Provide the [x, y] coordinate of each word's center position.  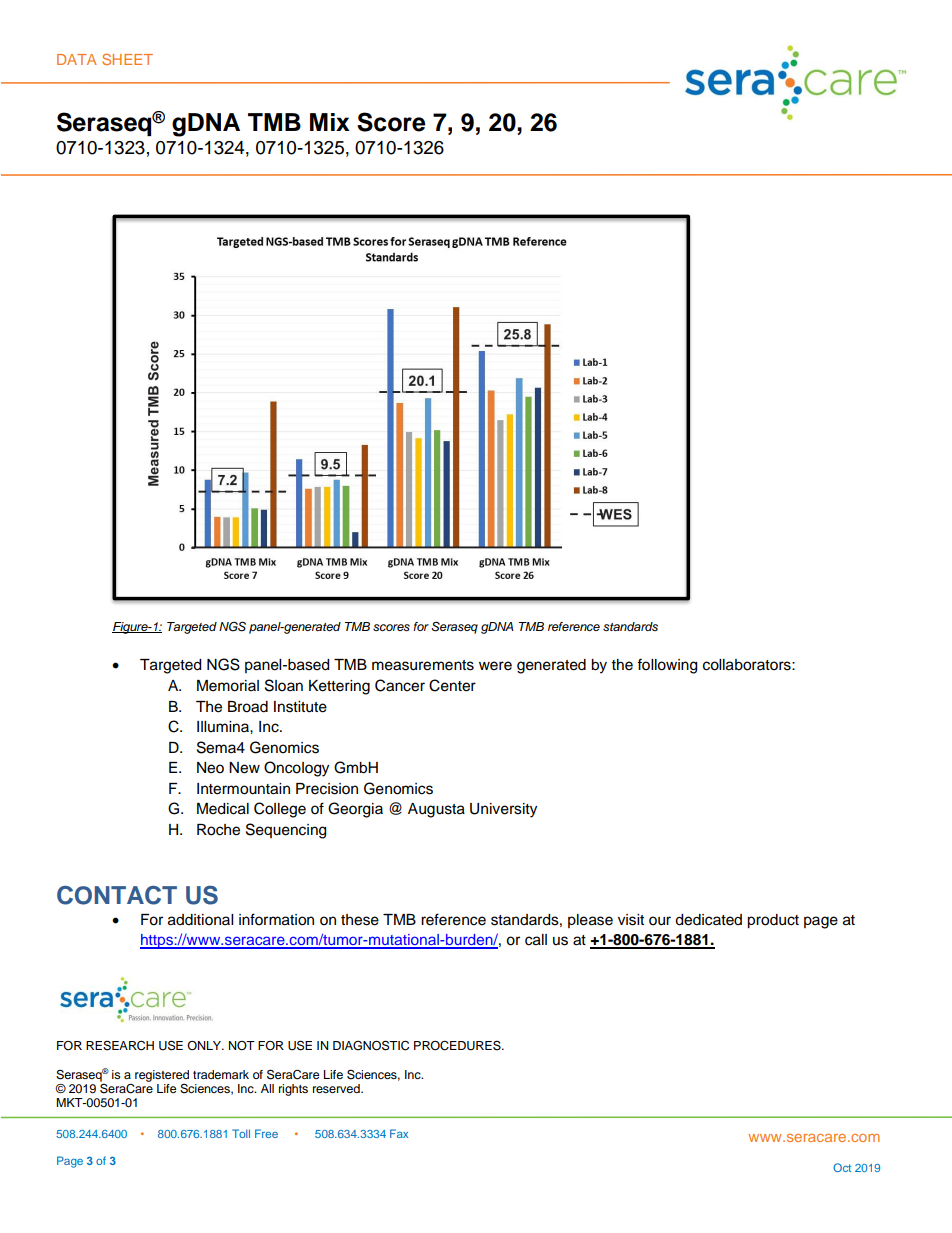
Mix [330, 122]
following [667, 666]
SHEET [127, 59]
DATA [77, 59]
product [773, 921]
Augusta [436, 810]
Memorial [228, 686]
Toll [241, 1133]
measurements [423, 665]
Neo [210, 768]
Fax [399, 1133]
